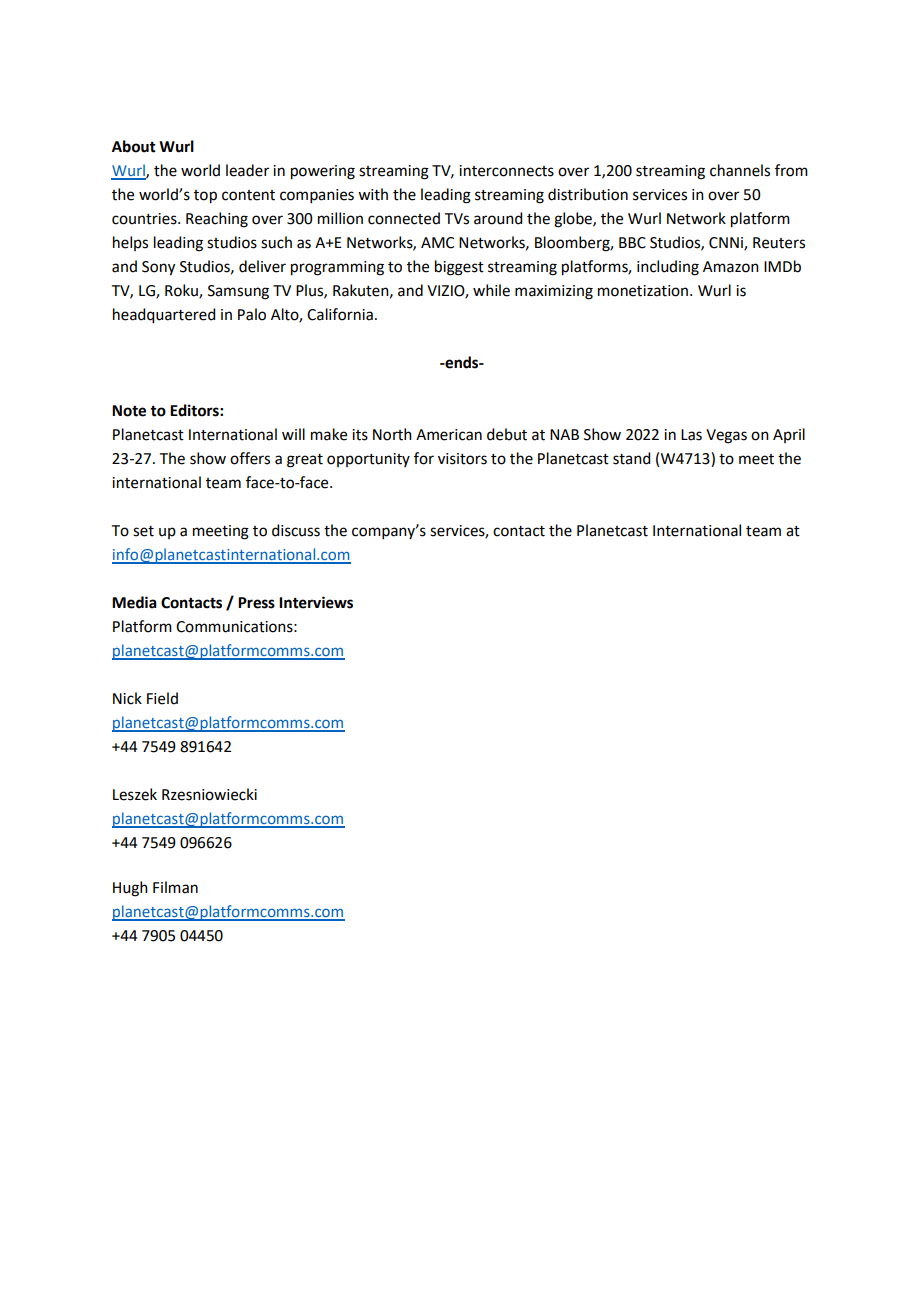  I want to click on Interviews, so click(316, 602).
